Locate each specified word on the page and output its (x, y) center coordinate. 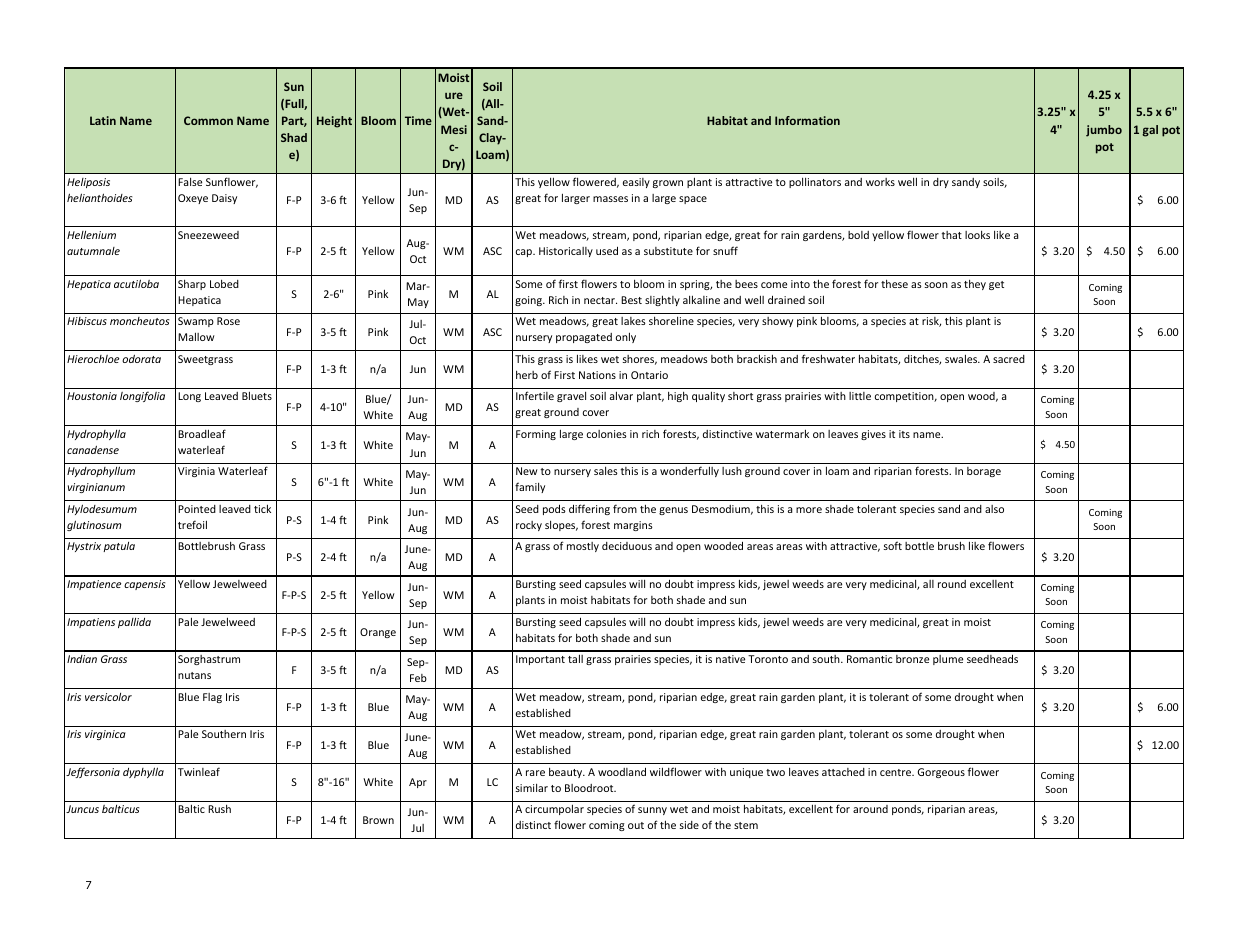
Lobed (224, 284)
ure (454, 95)
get (996, 285)
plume (948, 660)
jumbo (1104, 131)
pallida (134, 623)
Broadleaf (202, 433)
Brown (378, 820)
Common (208, 120)
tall (575, 658)
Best (631, 300)
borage (984, 472)
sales (606, 471)
